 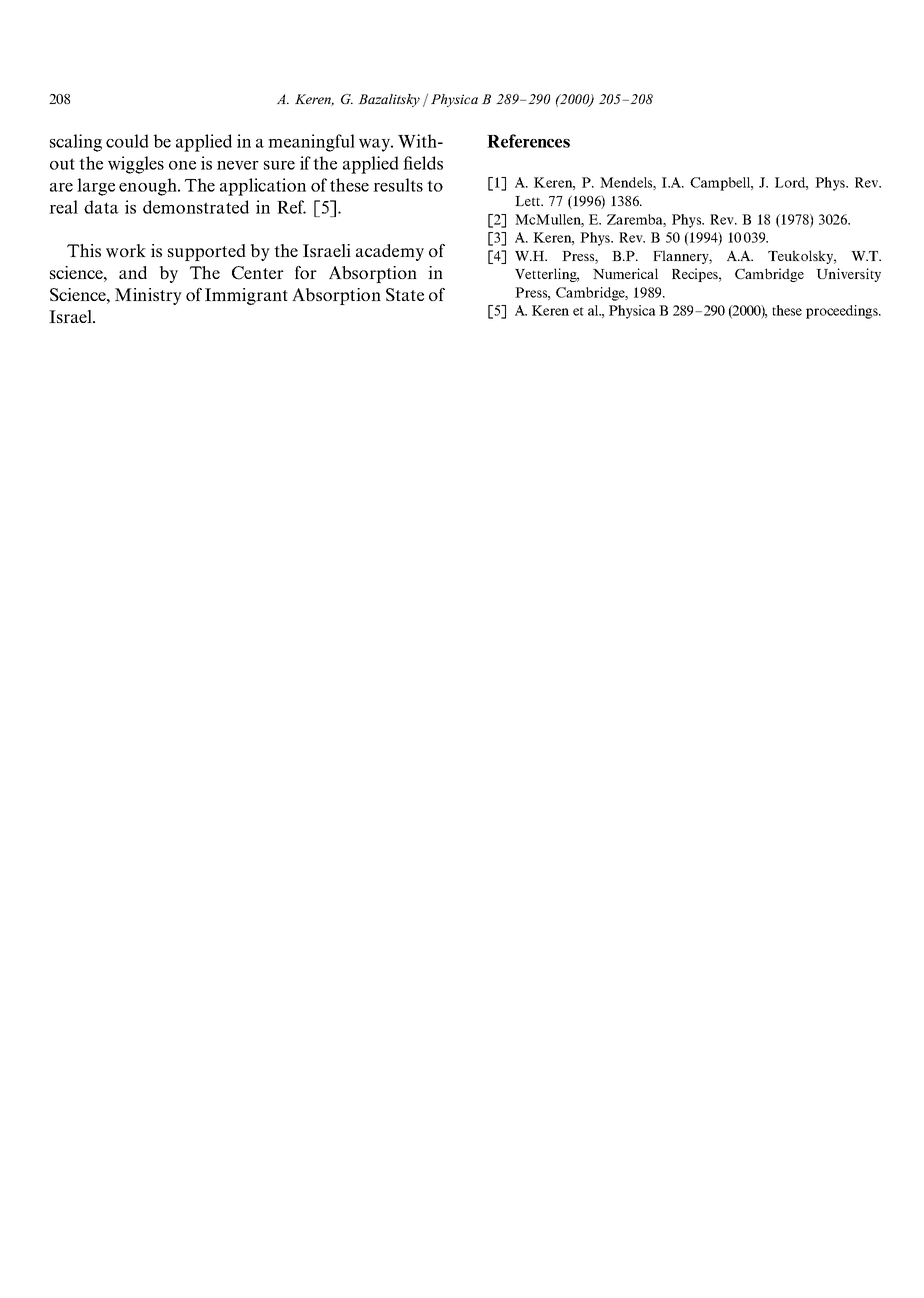 What do you see at coordinates (196, 207) in the document?
I see `demonstrated` at bounding box center [196, 207].
